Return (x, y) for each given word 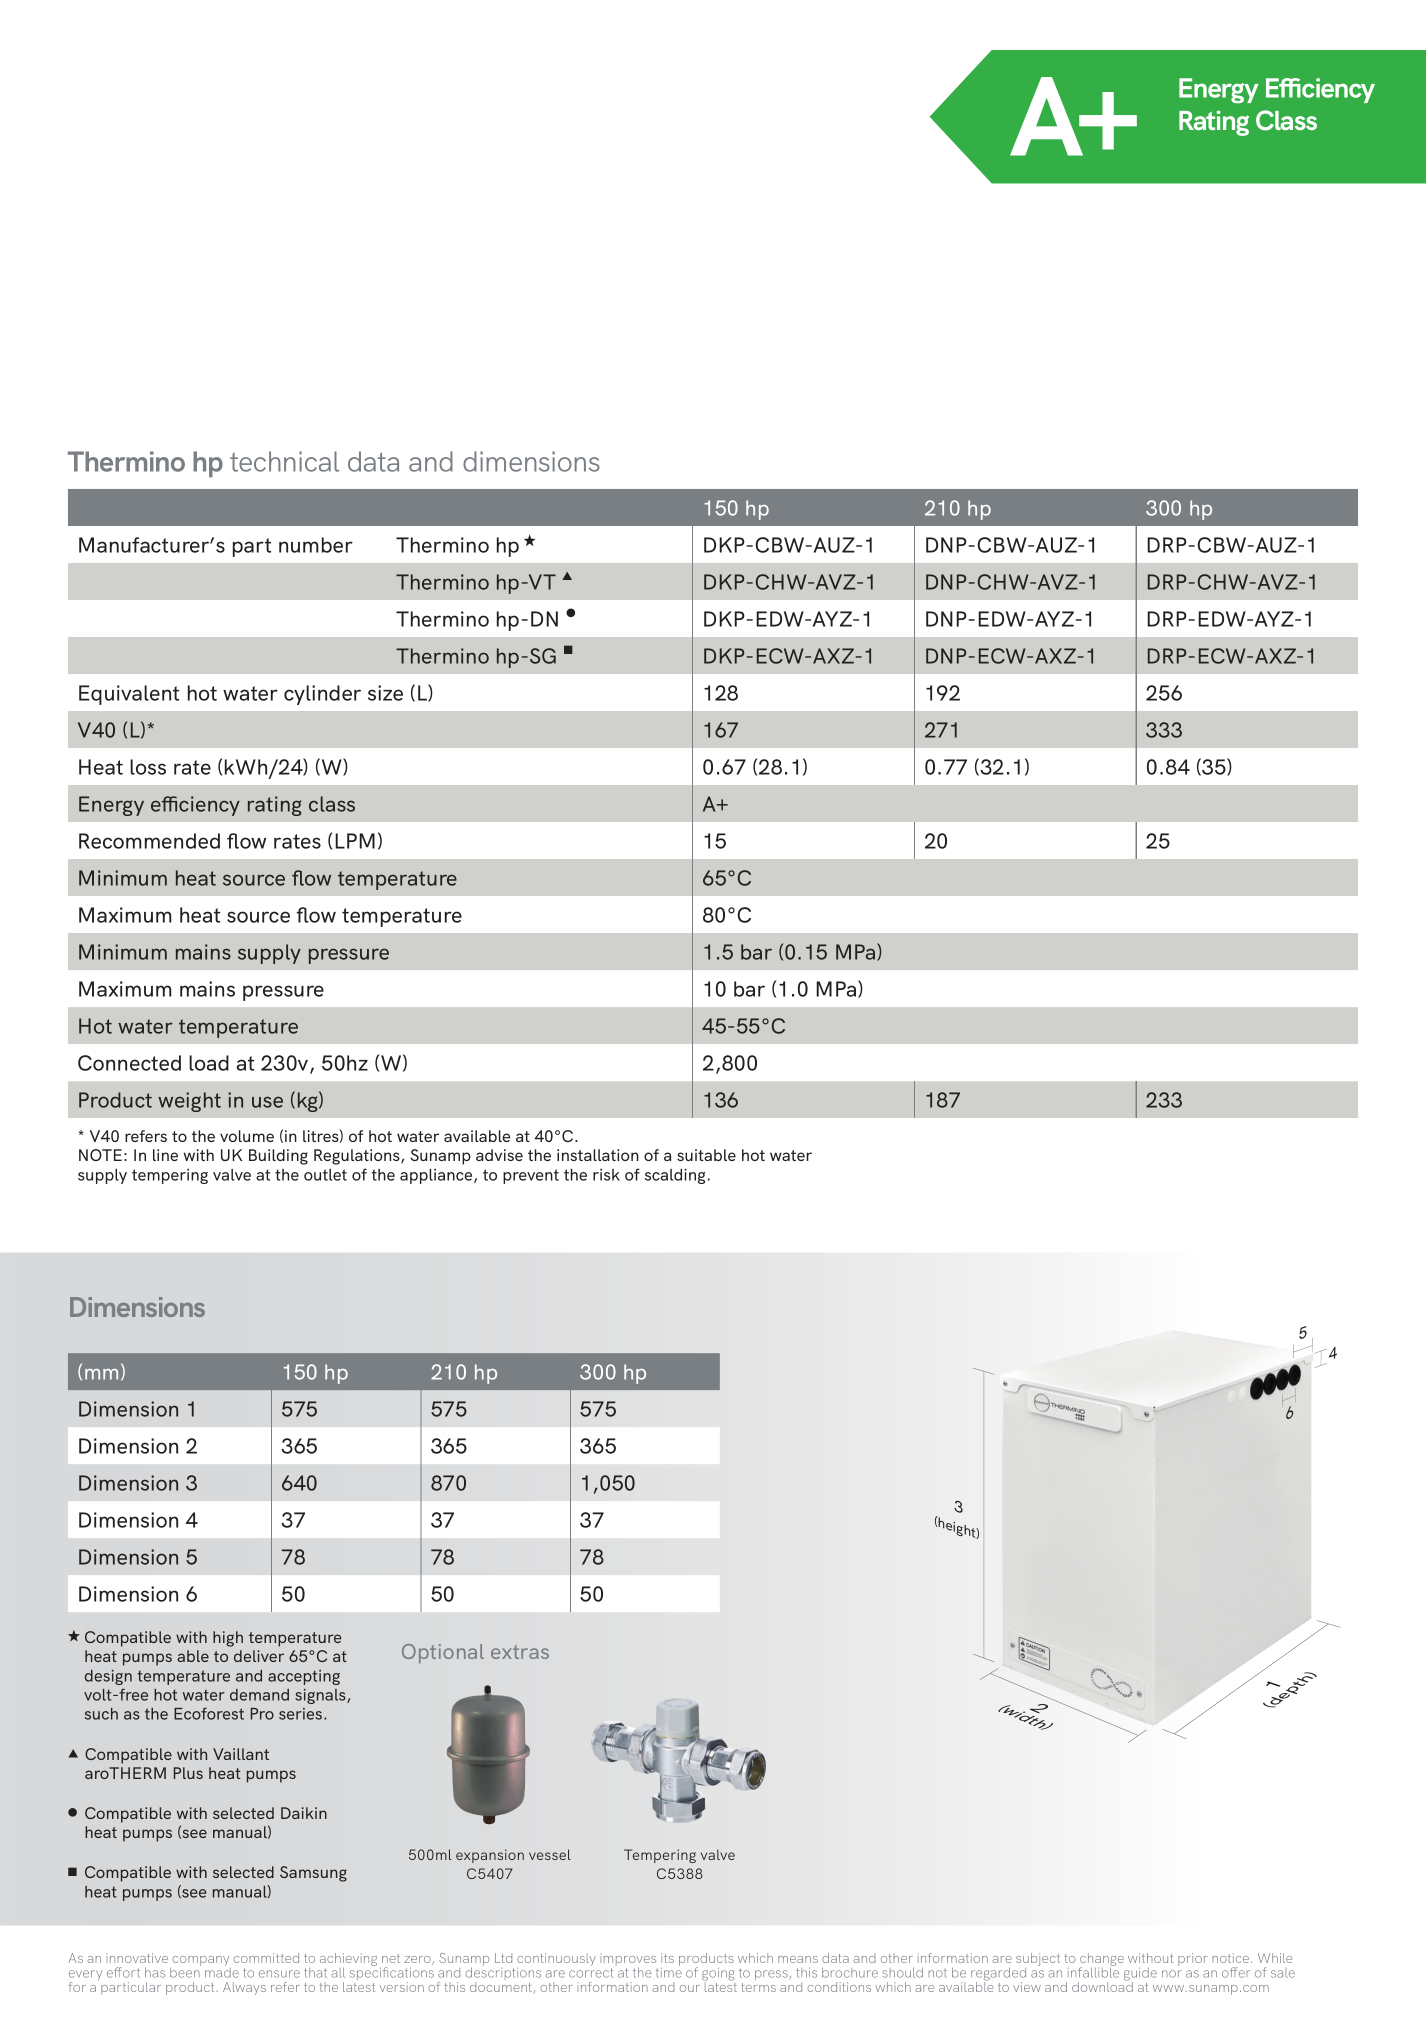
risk (606, 1175)
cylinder (322, 695)
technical (284, 461)
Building (278, 1157)
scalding (675, 1176)
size (385, 693)
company (200, 1962)
